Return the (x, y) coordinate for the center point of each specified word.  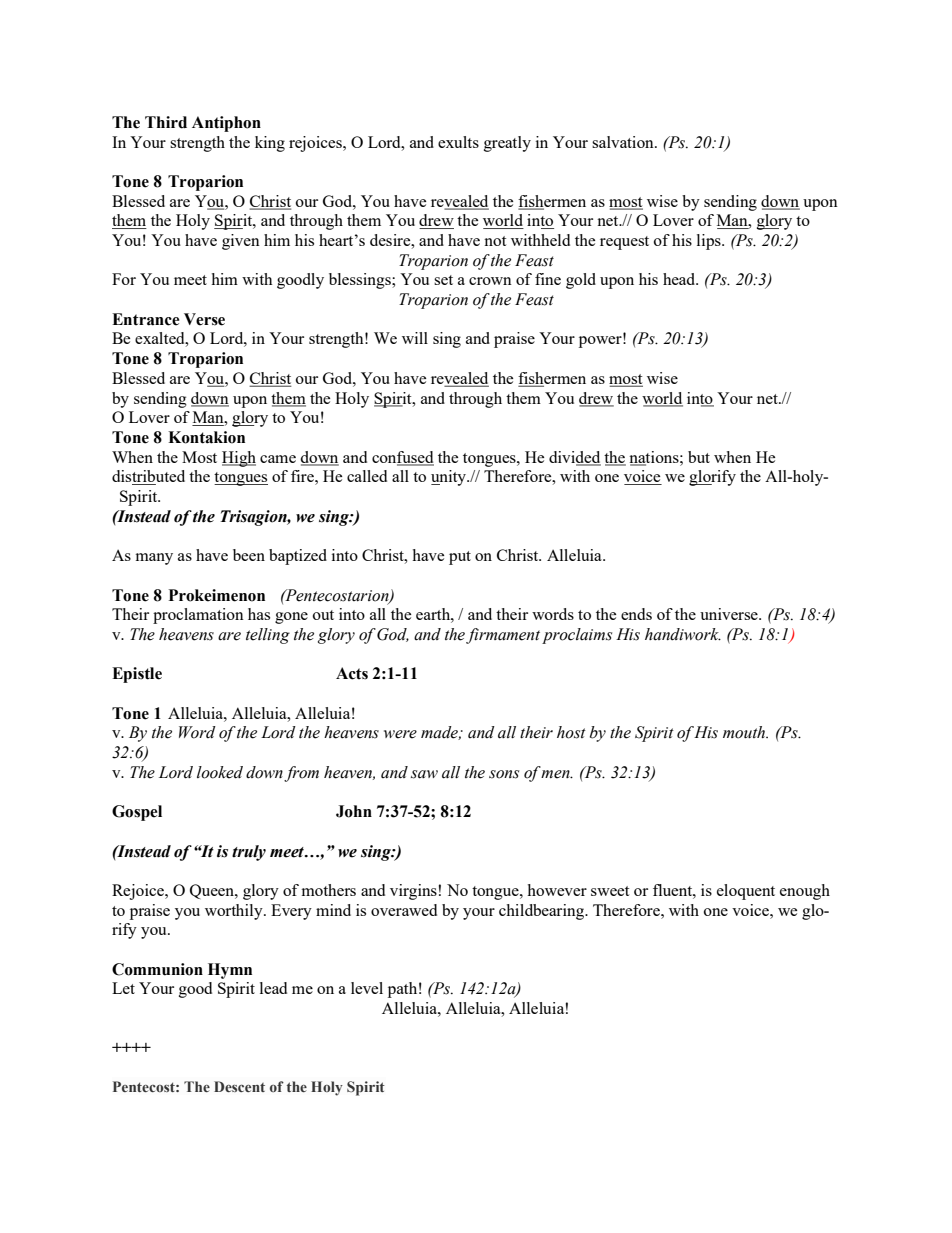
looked (220, 772)
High (239, 459)
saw (424, 774)
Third (166, 122)
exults (458, 142)
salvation (624, 142)
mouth (745, 732)
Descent (239, 1086)
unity (449, 478)
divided (575, 458)
